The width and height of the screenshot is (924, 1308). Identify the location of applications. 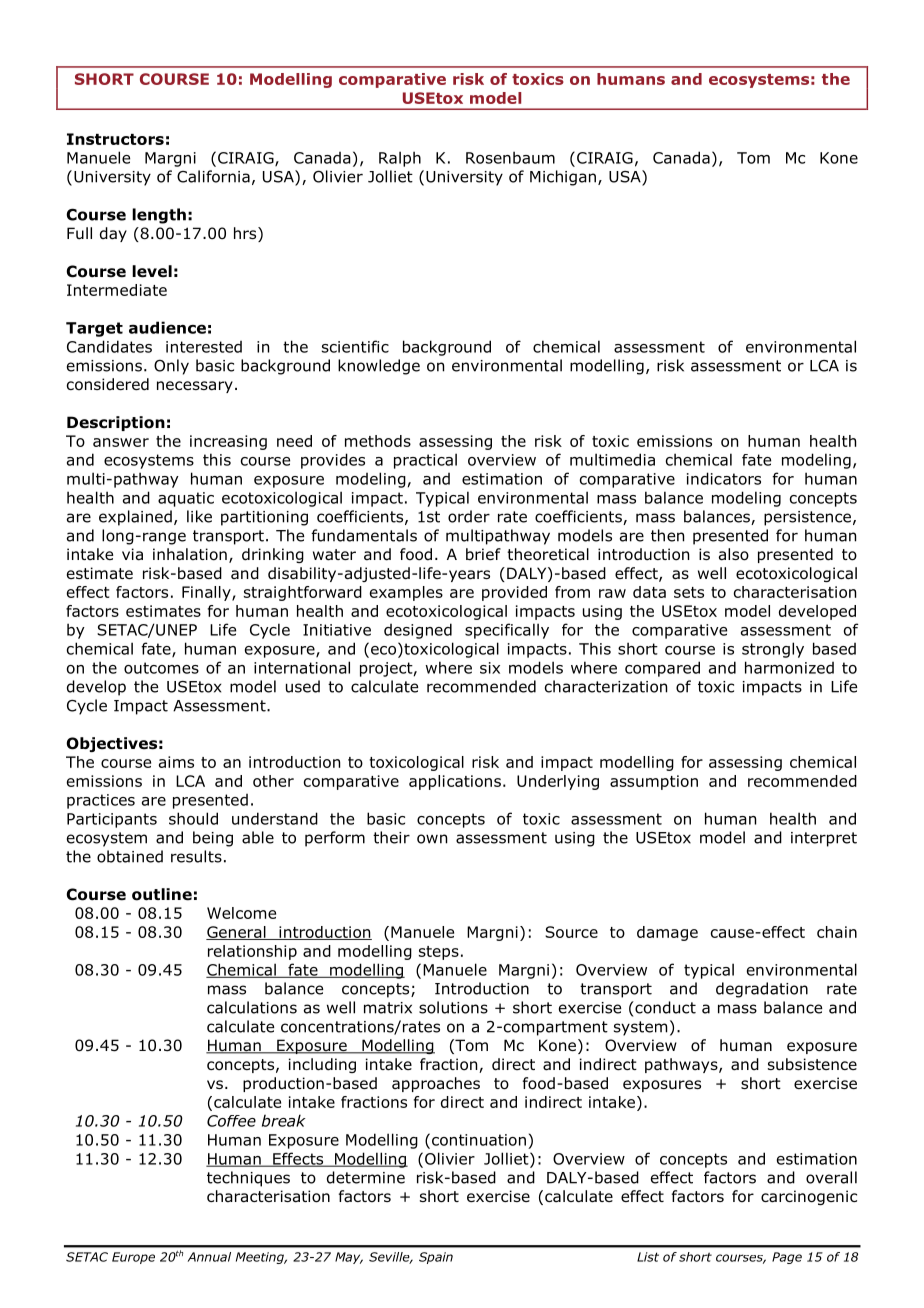
(455, 782).
